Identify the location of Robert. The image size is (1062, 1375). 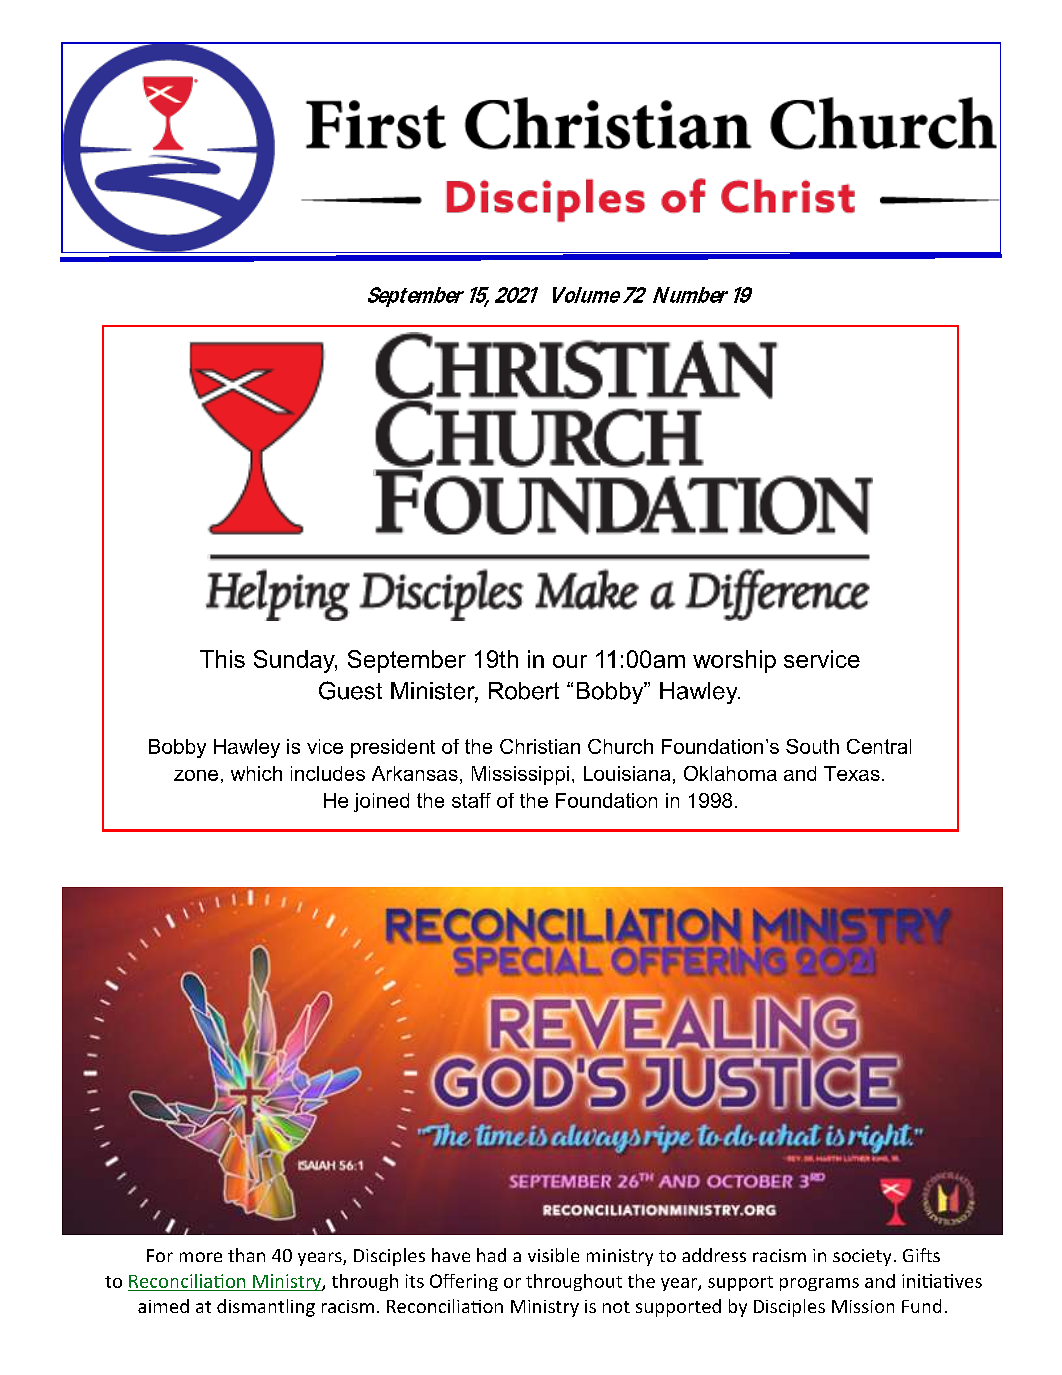
(524, 691).
